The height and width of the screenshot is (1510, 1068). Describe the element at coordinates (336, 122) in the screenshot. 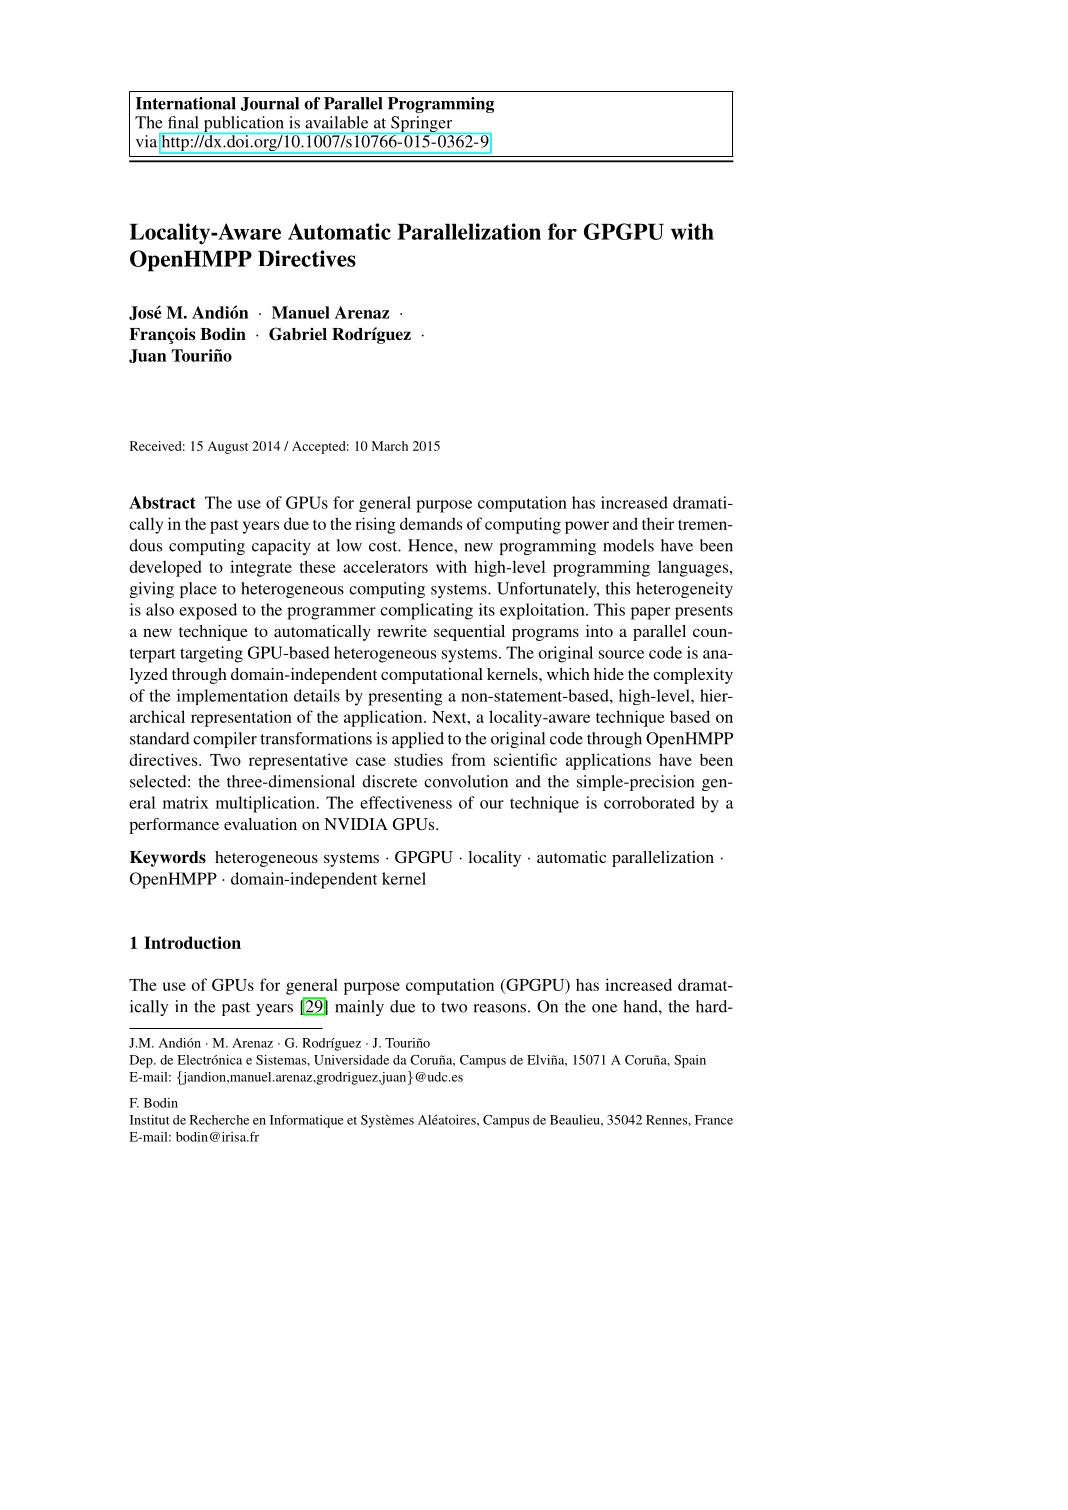

I see `available` at that location.
